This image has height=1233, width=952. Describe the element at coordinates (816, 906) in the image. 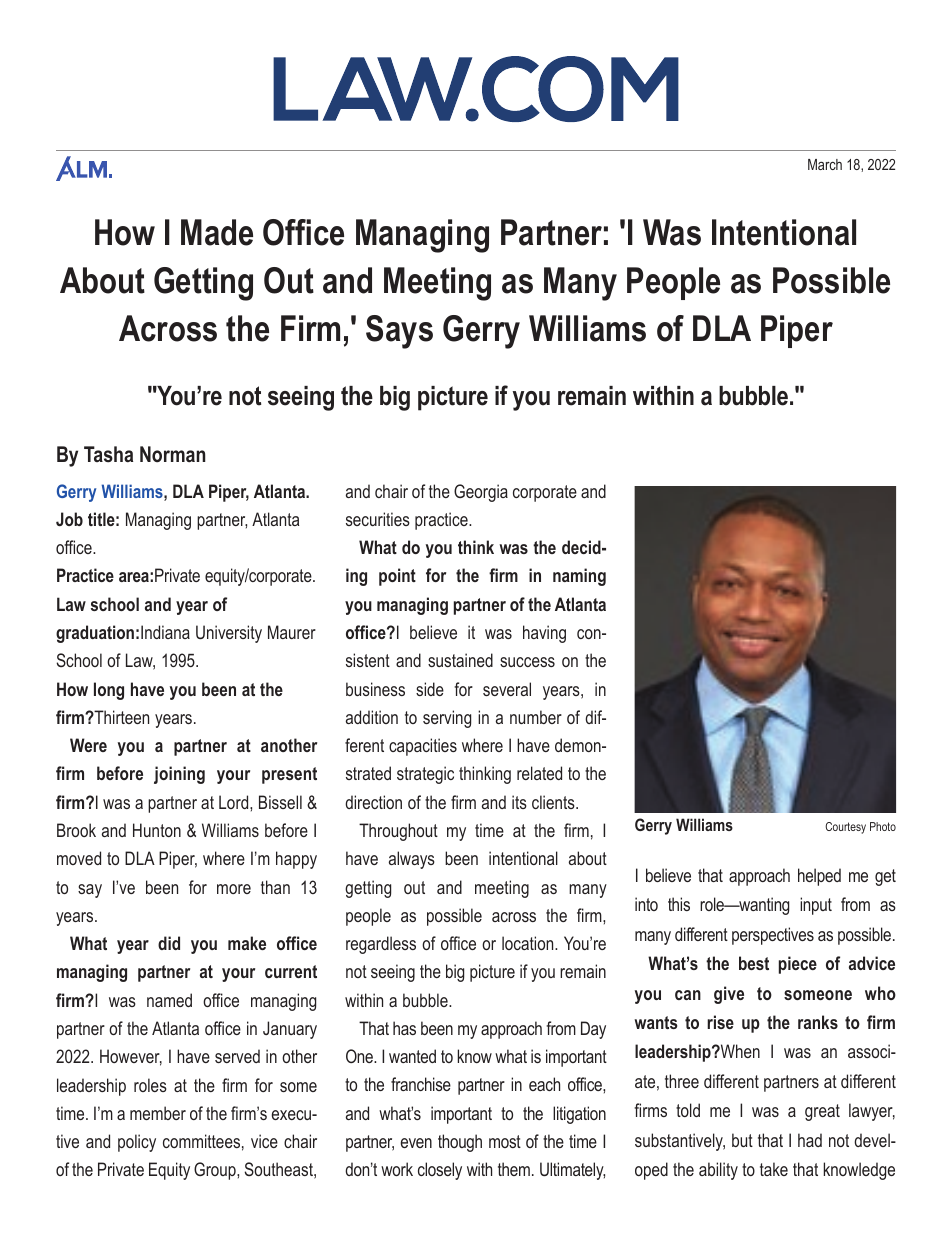

I see `input` at that location.
